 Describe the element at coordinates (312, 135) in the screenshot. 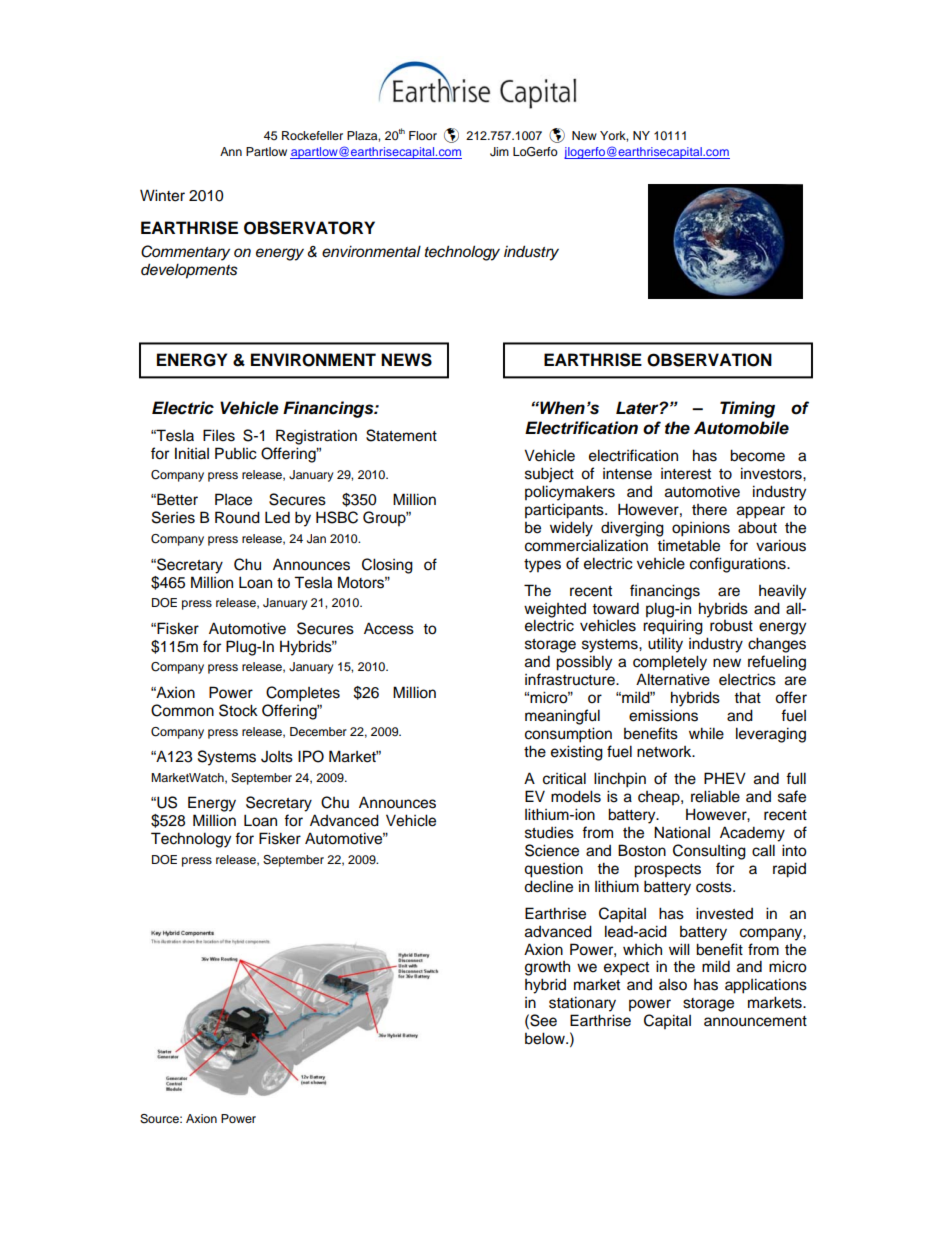

I see `Rockefeller` at that location.
